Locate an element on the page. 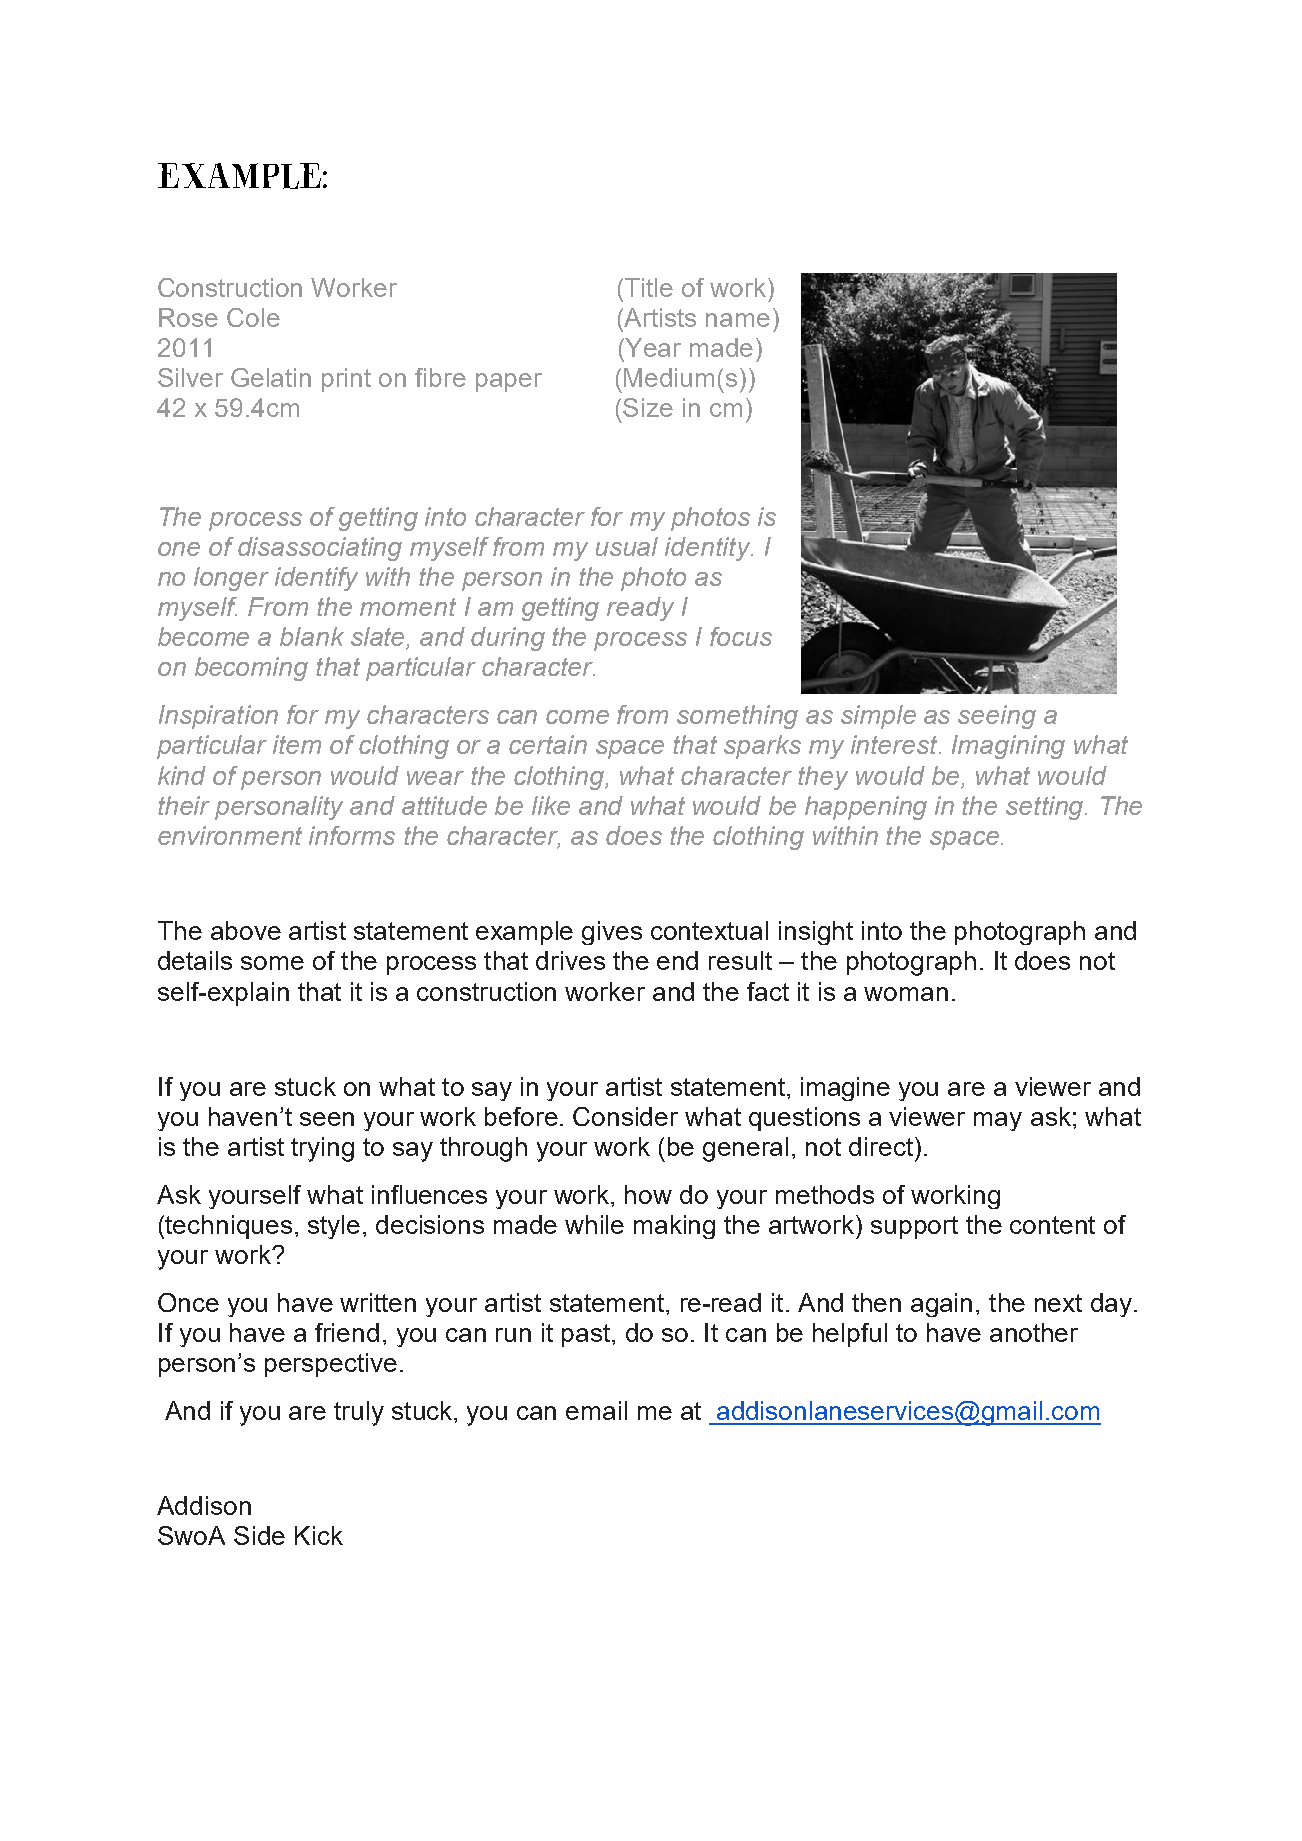 The image size is (1302, 1841). Kick is located at coordinates (319, 1535).
